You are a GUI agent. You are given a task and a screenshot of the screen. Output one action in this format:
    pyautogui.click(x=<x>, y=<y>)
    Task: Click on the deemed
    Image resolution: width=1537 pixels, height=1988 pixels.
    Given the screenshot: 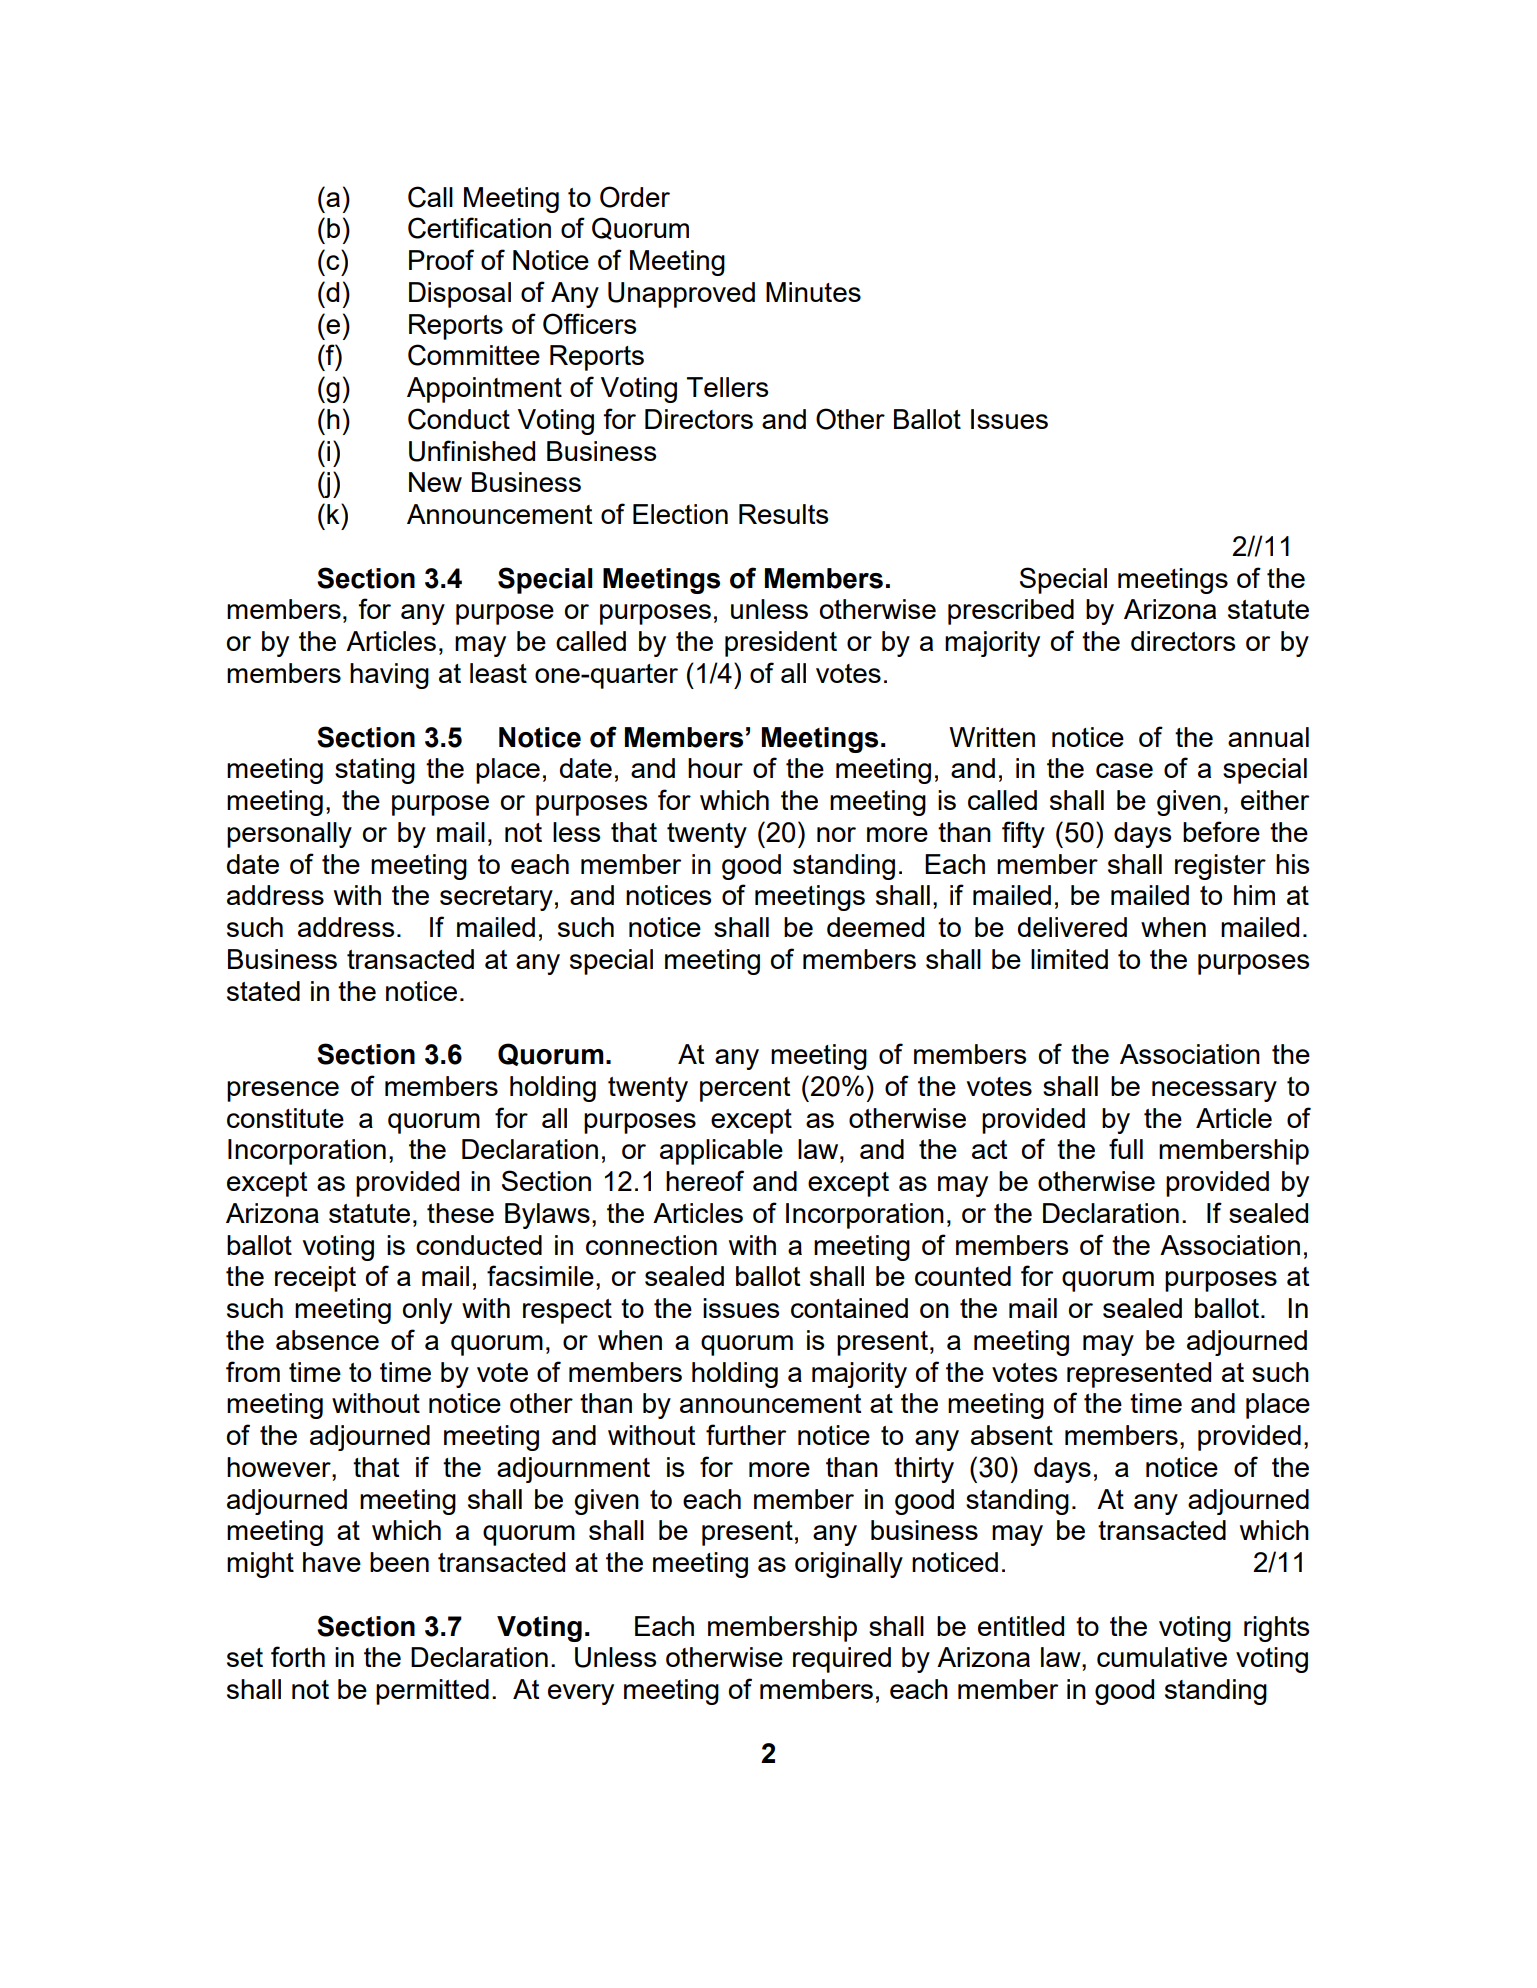 What is the action you would take?
    pyautogui.click(x=875, y=927)
